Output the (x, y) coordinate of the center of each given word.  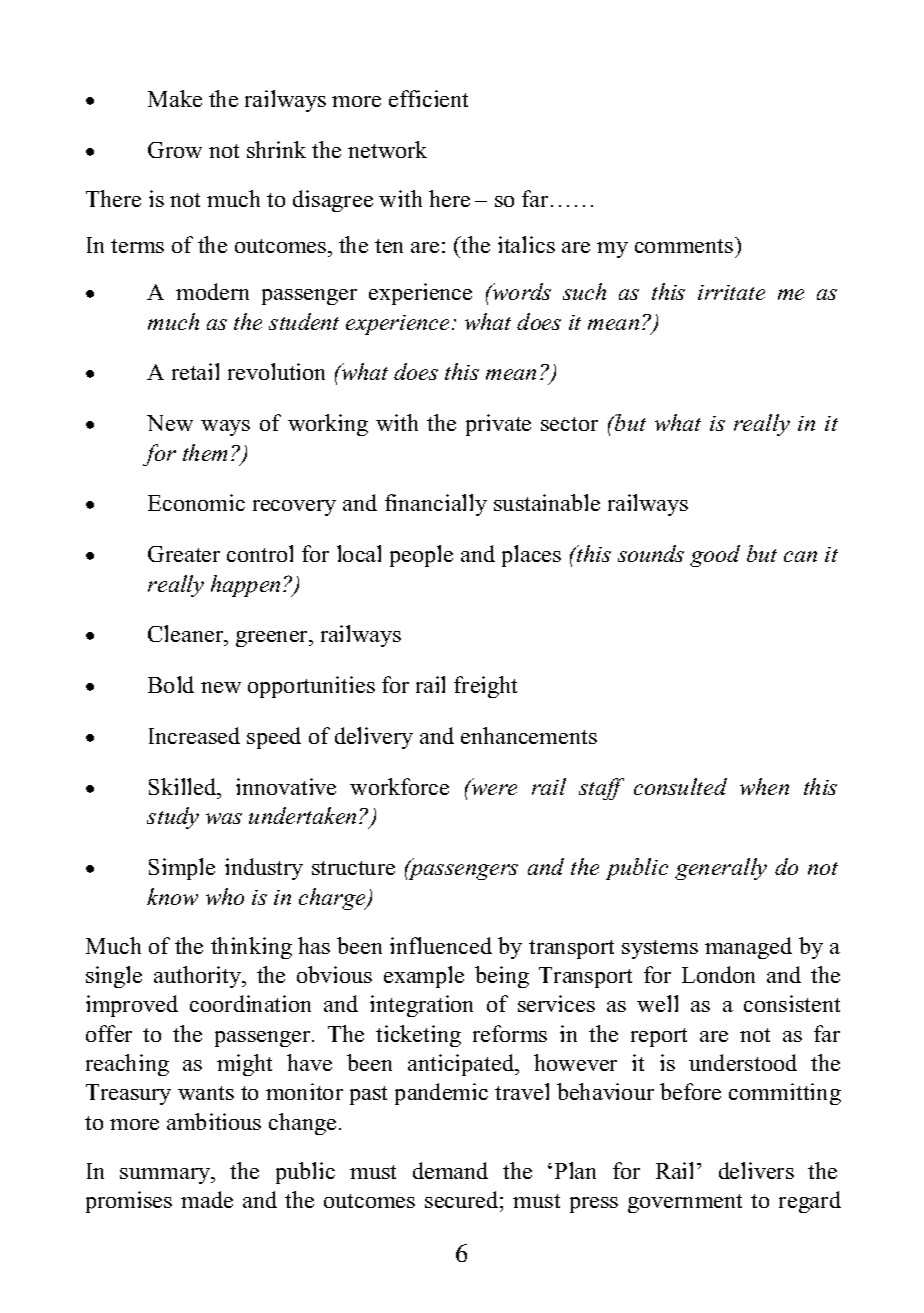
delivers (756, 1170)
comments (685, 245)
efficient (428, 98)
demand (450, 1170)
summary (166, 1176)
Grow (175, 150)
